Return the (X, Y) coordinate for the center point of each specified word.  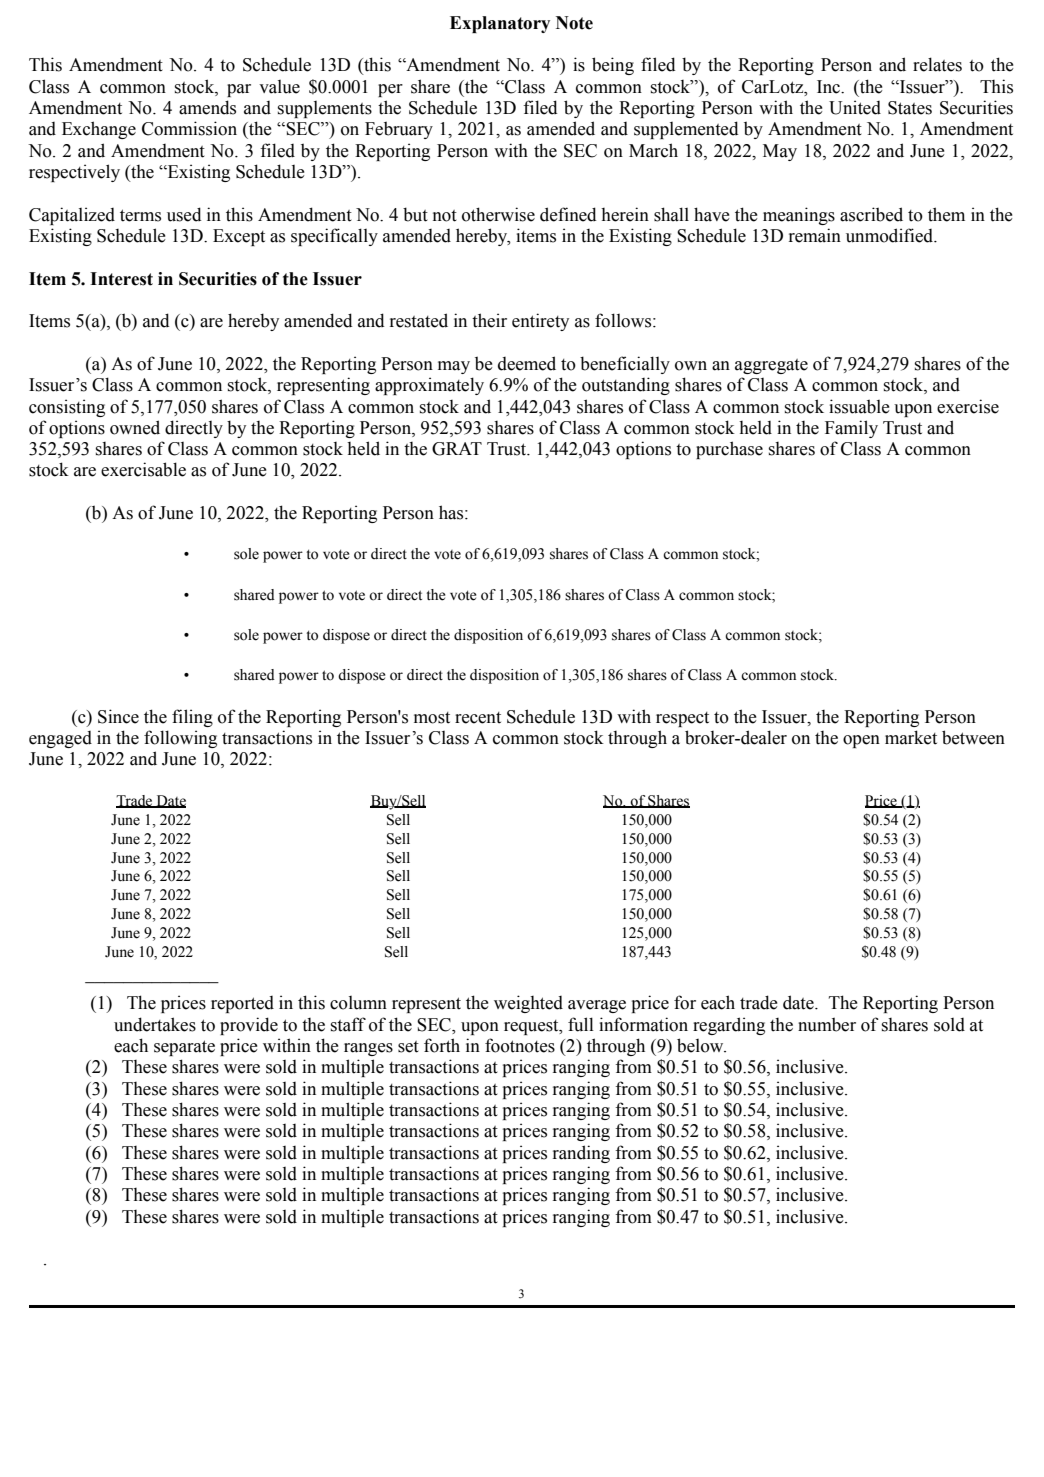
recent (478, 718)
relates (937, 64)
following (180, 739)
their (489, 320)
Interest (121, 279)
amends (207, 107)
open (861, 741)
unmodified (891, 235)
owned (135, 427)
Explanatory (500, 24)
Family (851, 429)
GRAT (457, 449)
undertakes (155, 1024)
